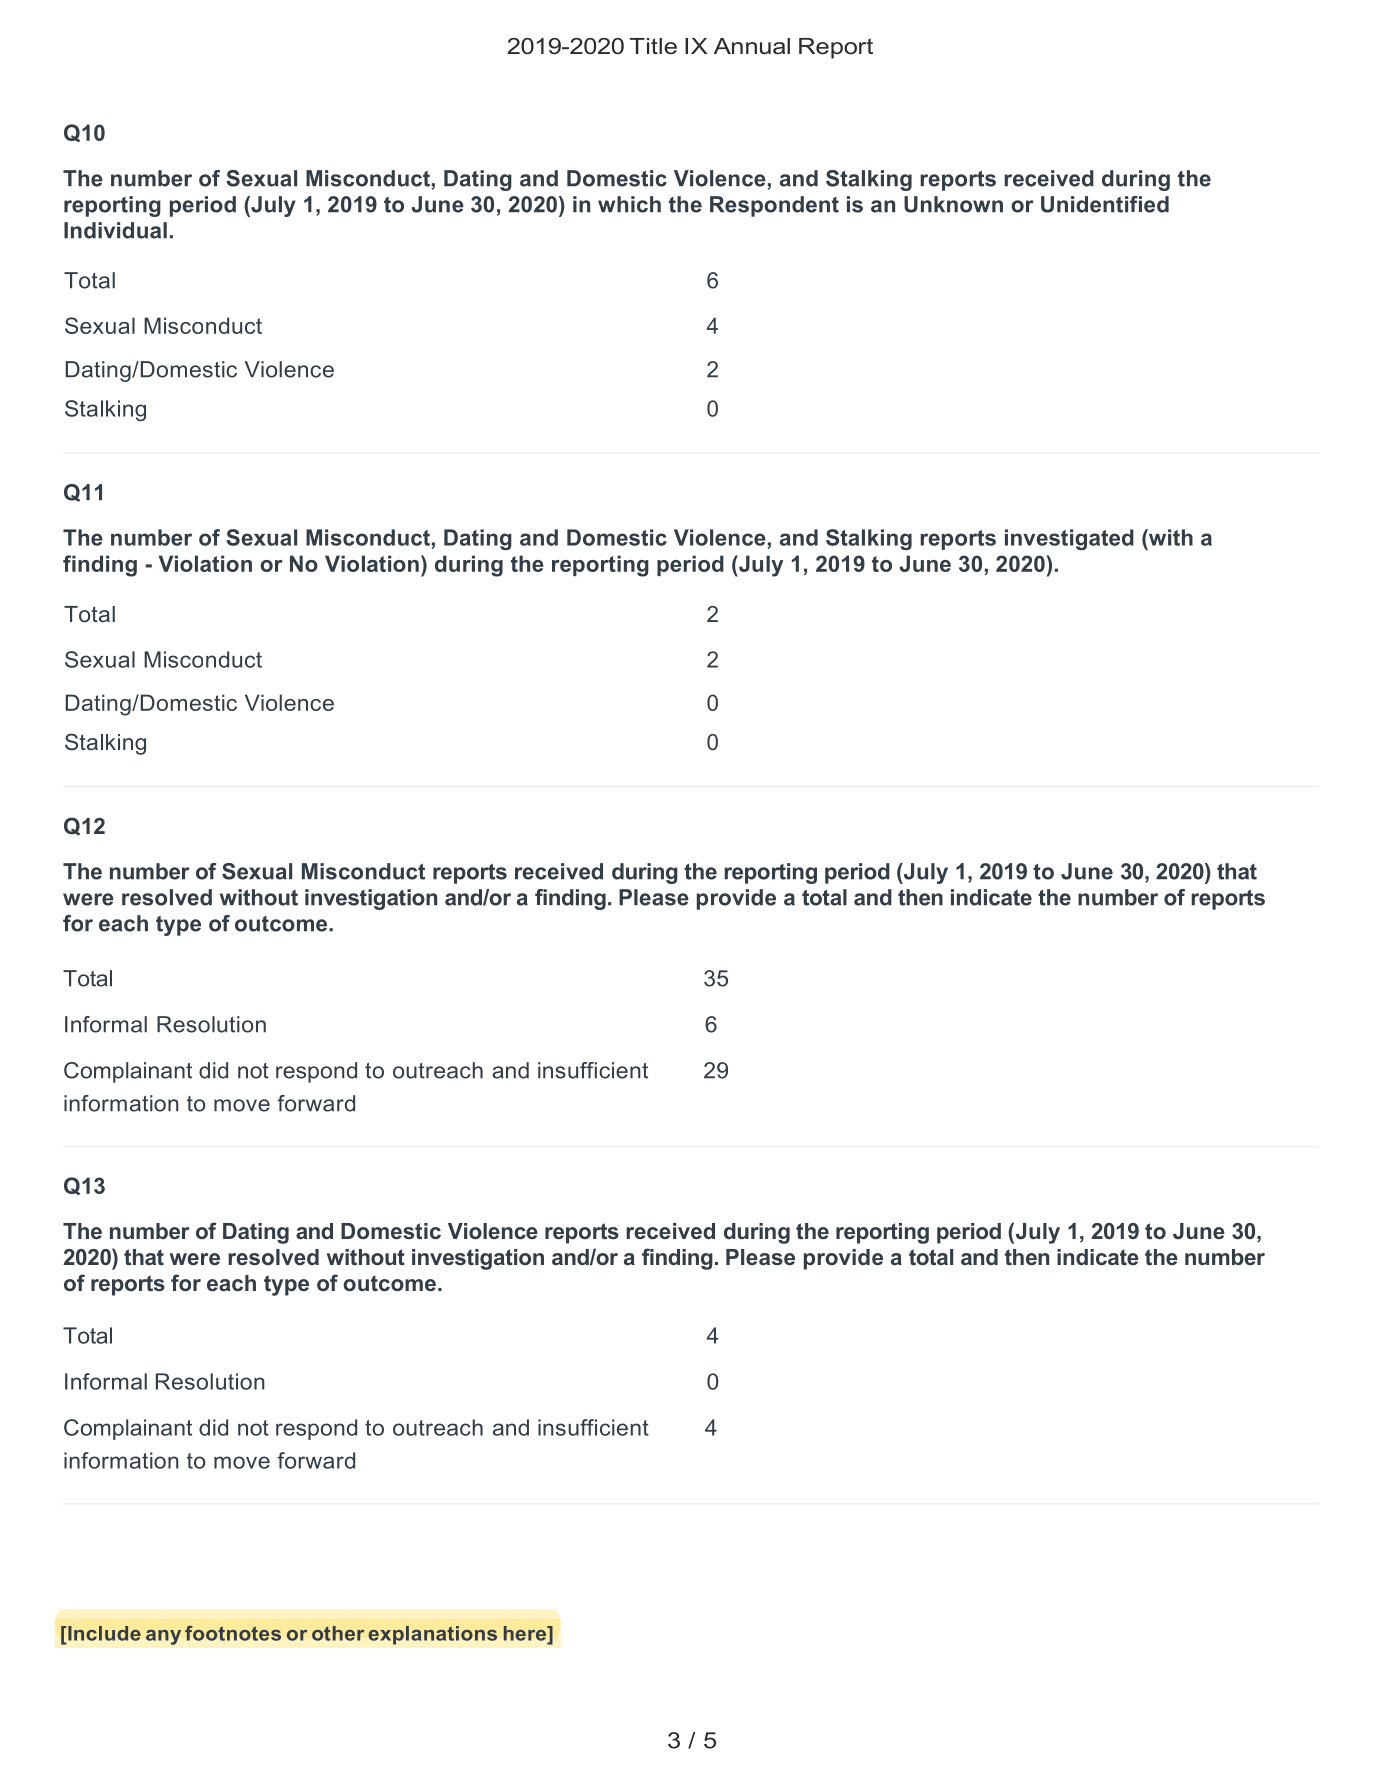 The height and width of the document is (1787, 1381). Describe the element at coordinates (432, 1635) in the document. I see `explanations` at that location.
